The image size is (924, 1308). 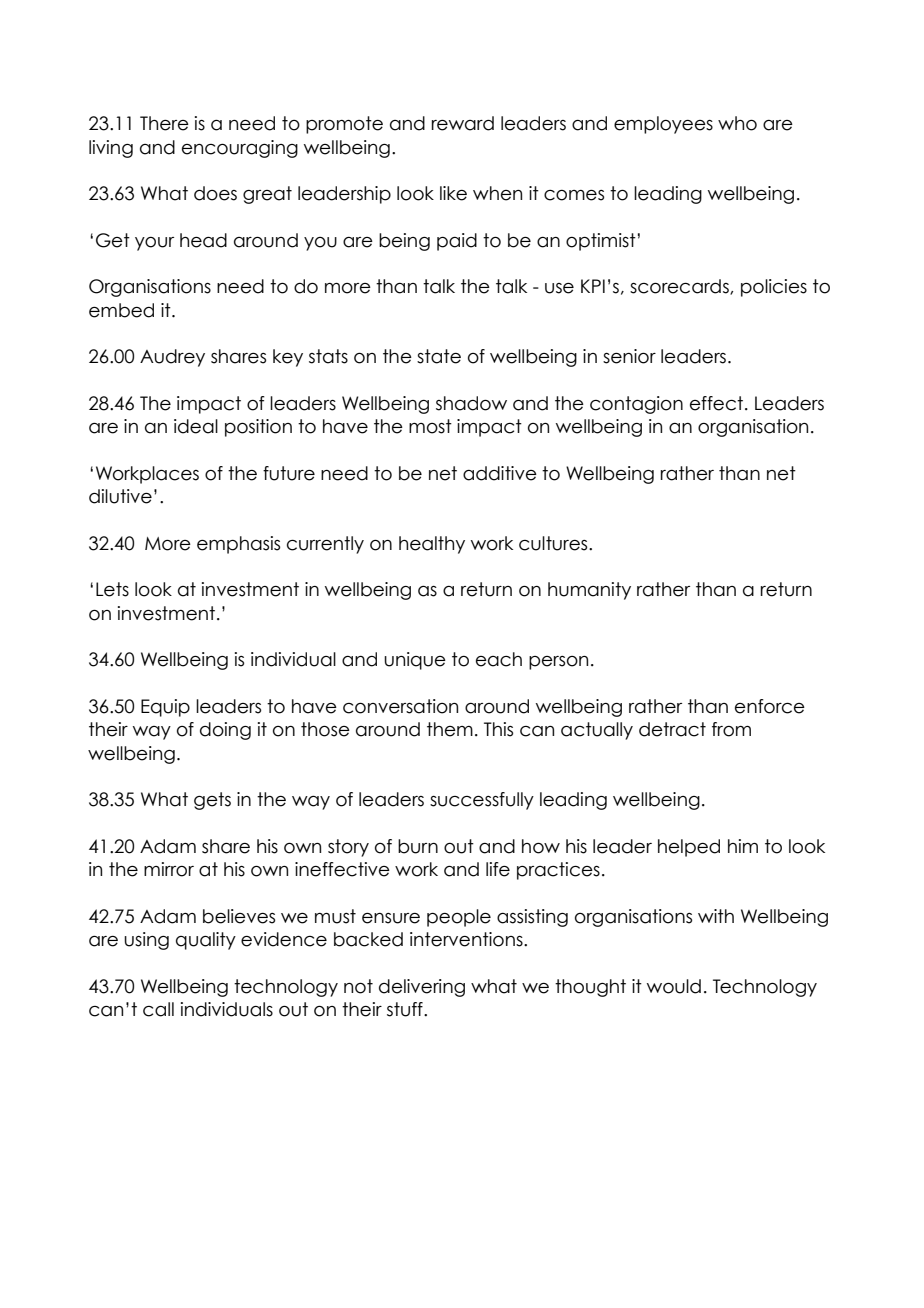 What do you see at coordinates (674, 986) in the screenshot?
I see `would` at bounding box center [674, 986].
